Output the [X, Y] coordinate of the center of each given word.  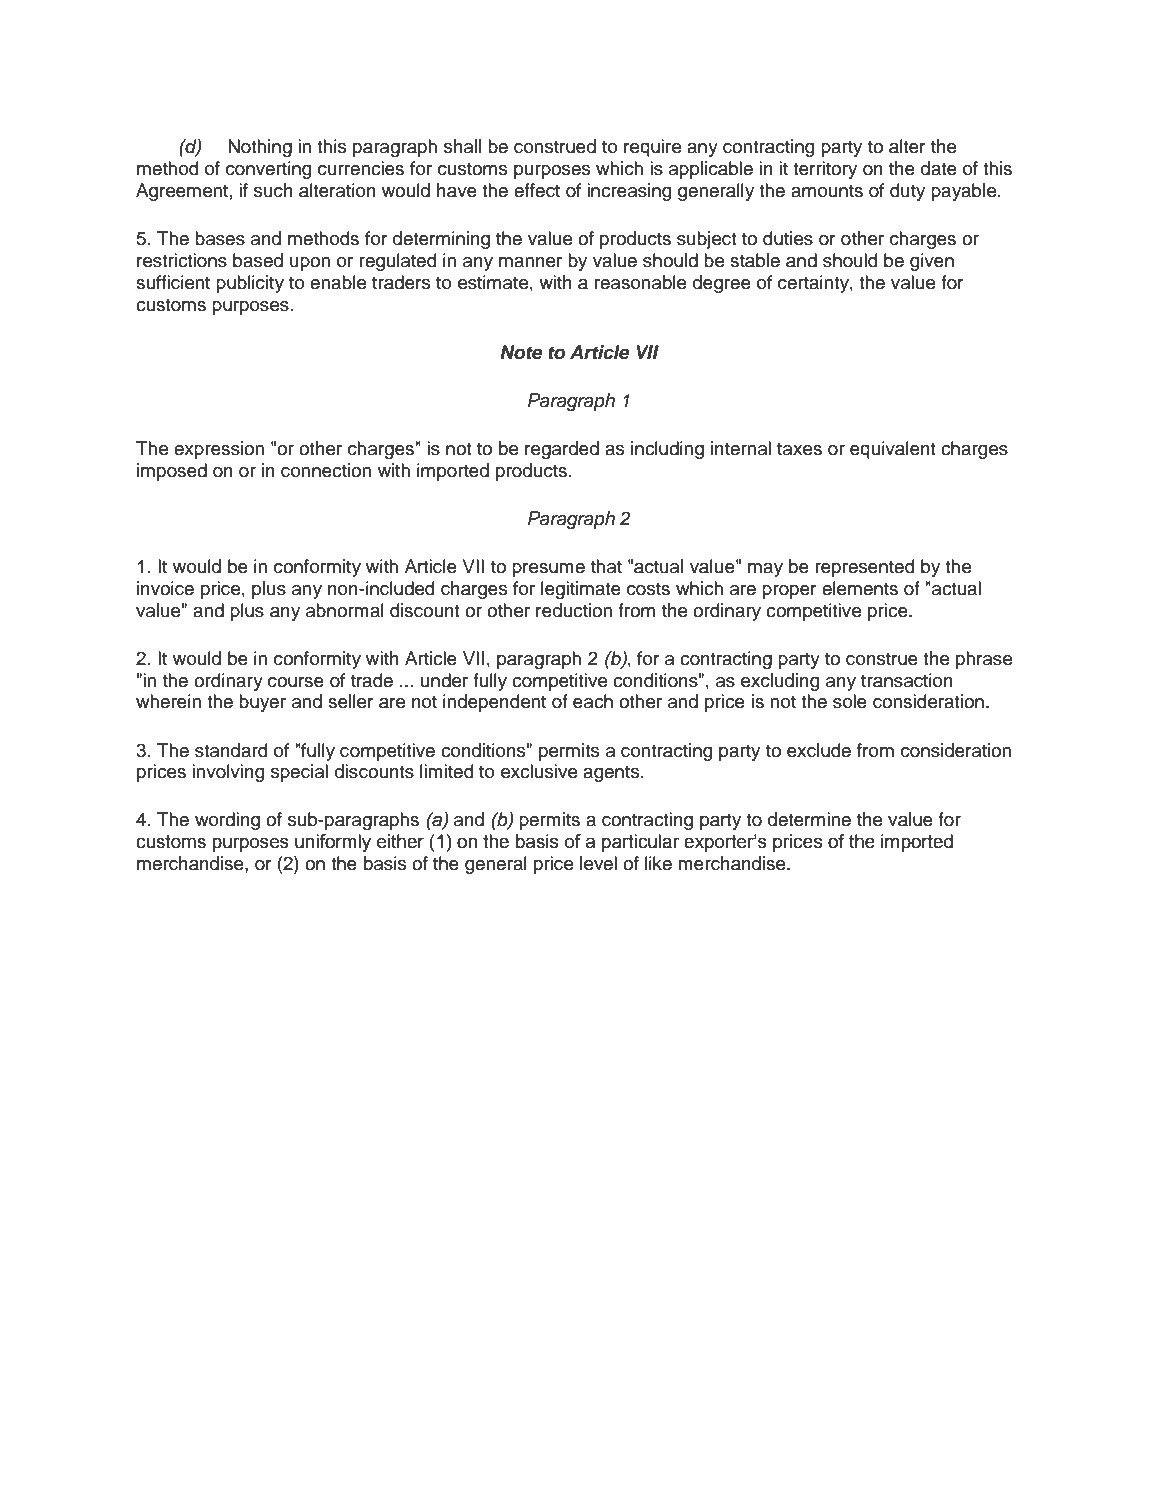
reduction [574, 610]
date [939, 168]
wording [227, 821]
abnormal [345, 610]
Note [521, 352]
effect [537, 190]
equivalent [893, 450]
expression [219, 450]
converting [268, 170]
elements [860, 588]
